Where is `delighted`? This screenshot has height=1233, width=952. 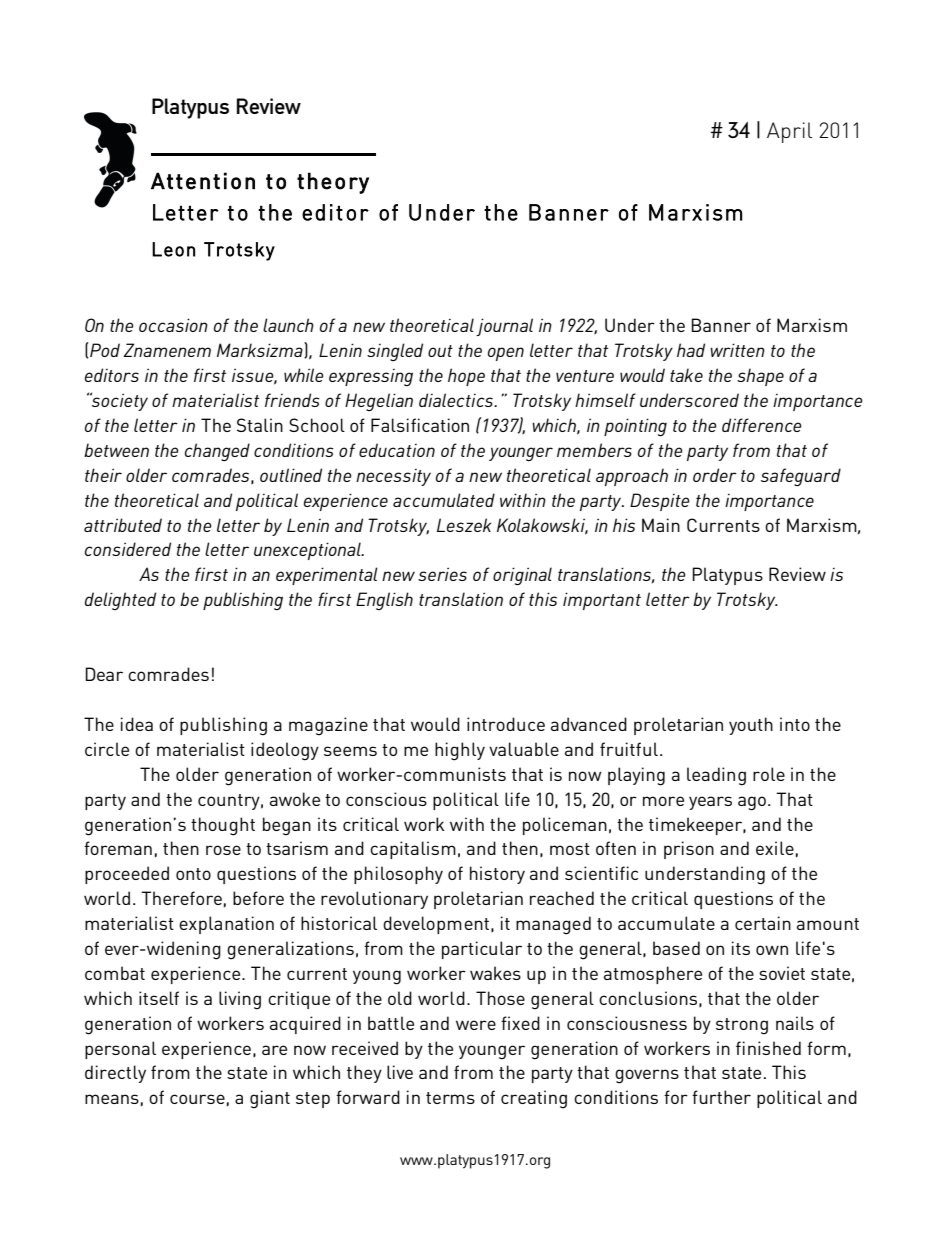 delighted is located at coordinates (120, 601).
